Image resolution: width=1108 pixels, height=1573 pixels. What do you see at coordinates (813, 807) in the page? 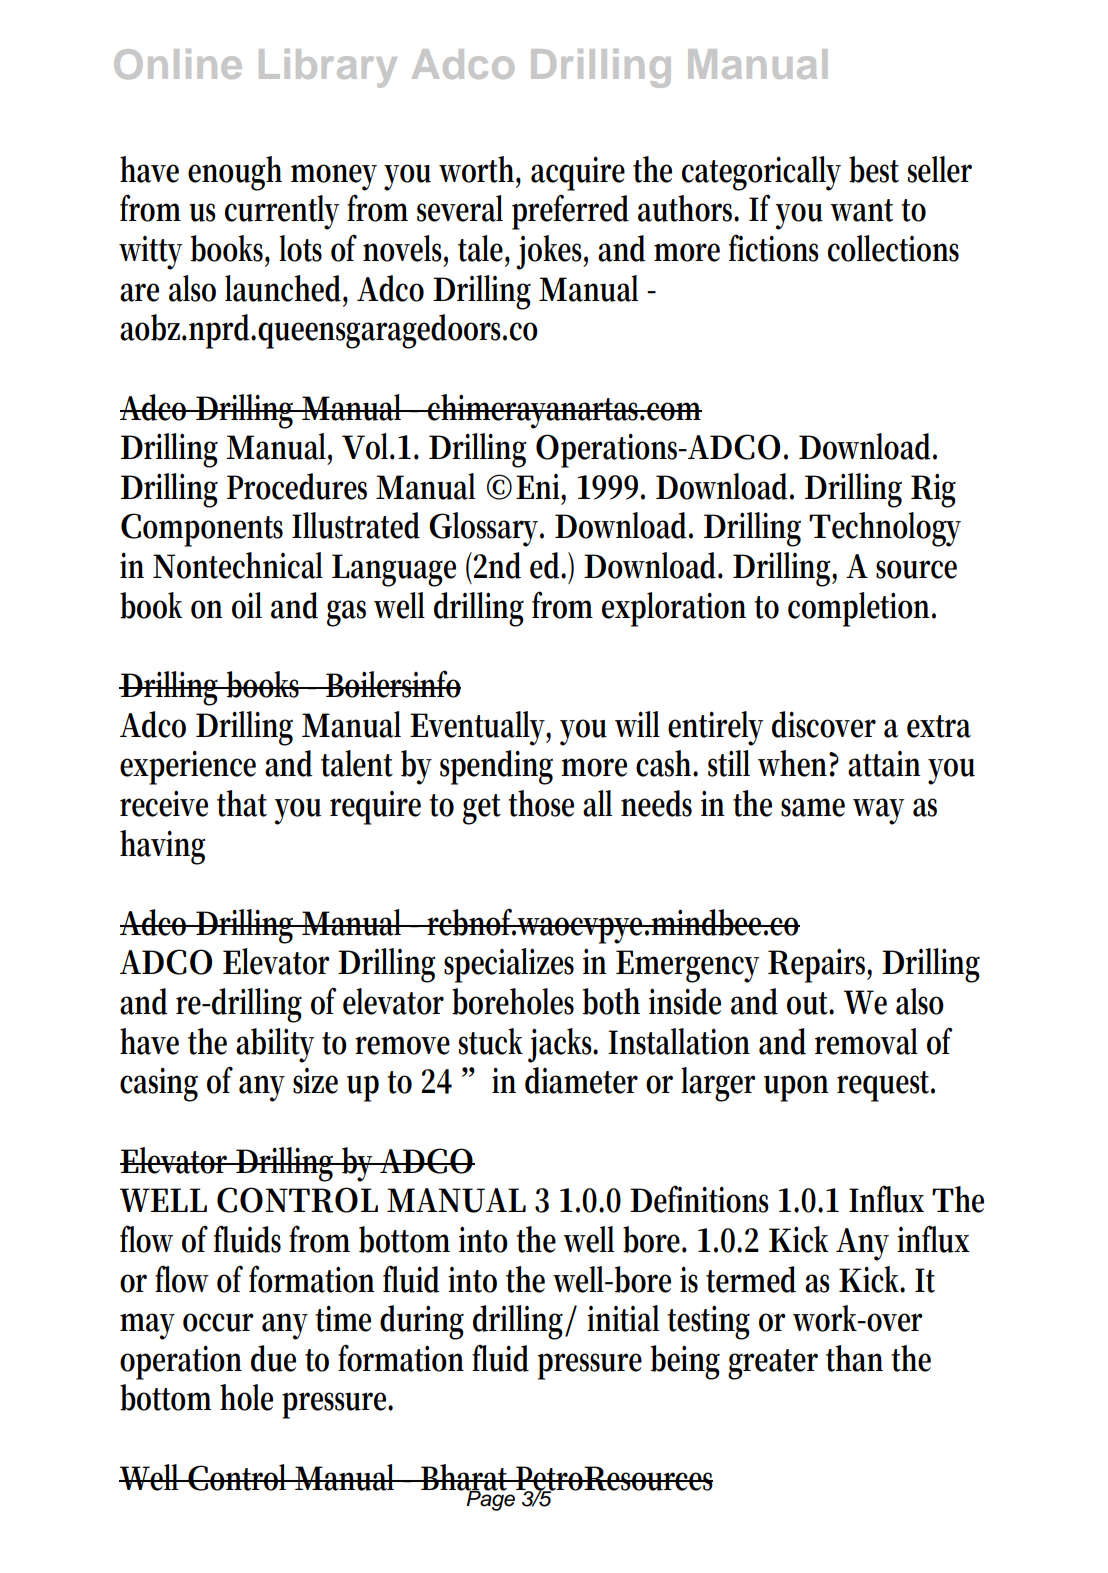
I see `same` at bounding box center [813, 807].
